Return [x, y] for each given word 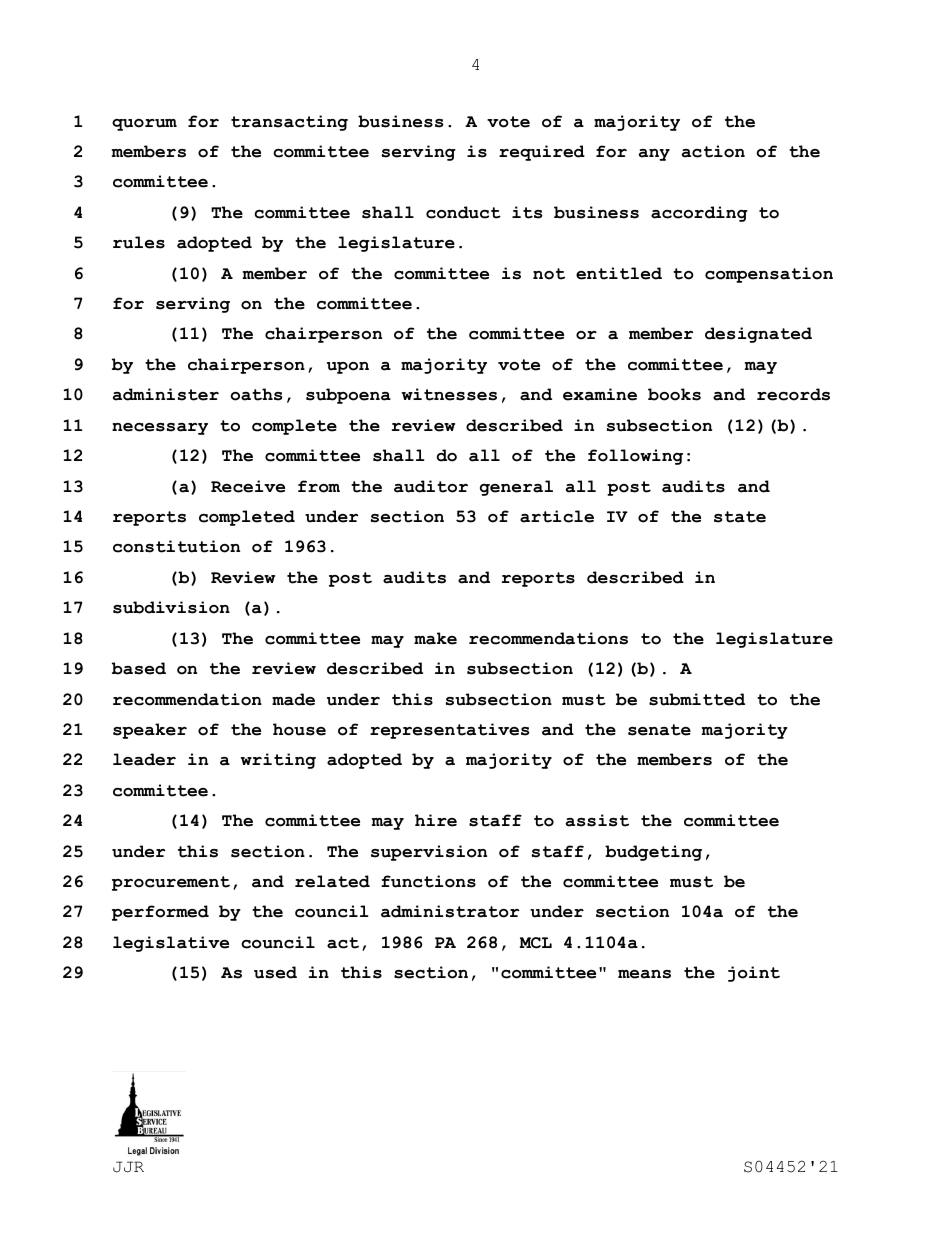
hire [436, 820]
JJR [128, 1167]
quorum [144, 125]
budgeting [653, 853]
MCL [536, 943]
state [740, 517]
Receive [248, 486]
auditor [431, 486]
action [713, 151]
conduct [463, 212]
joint [754, 974]
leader [144, 759]
